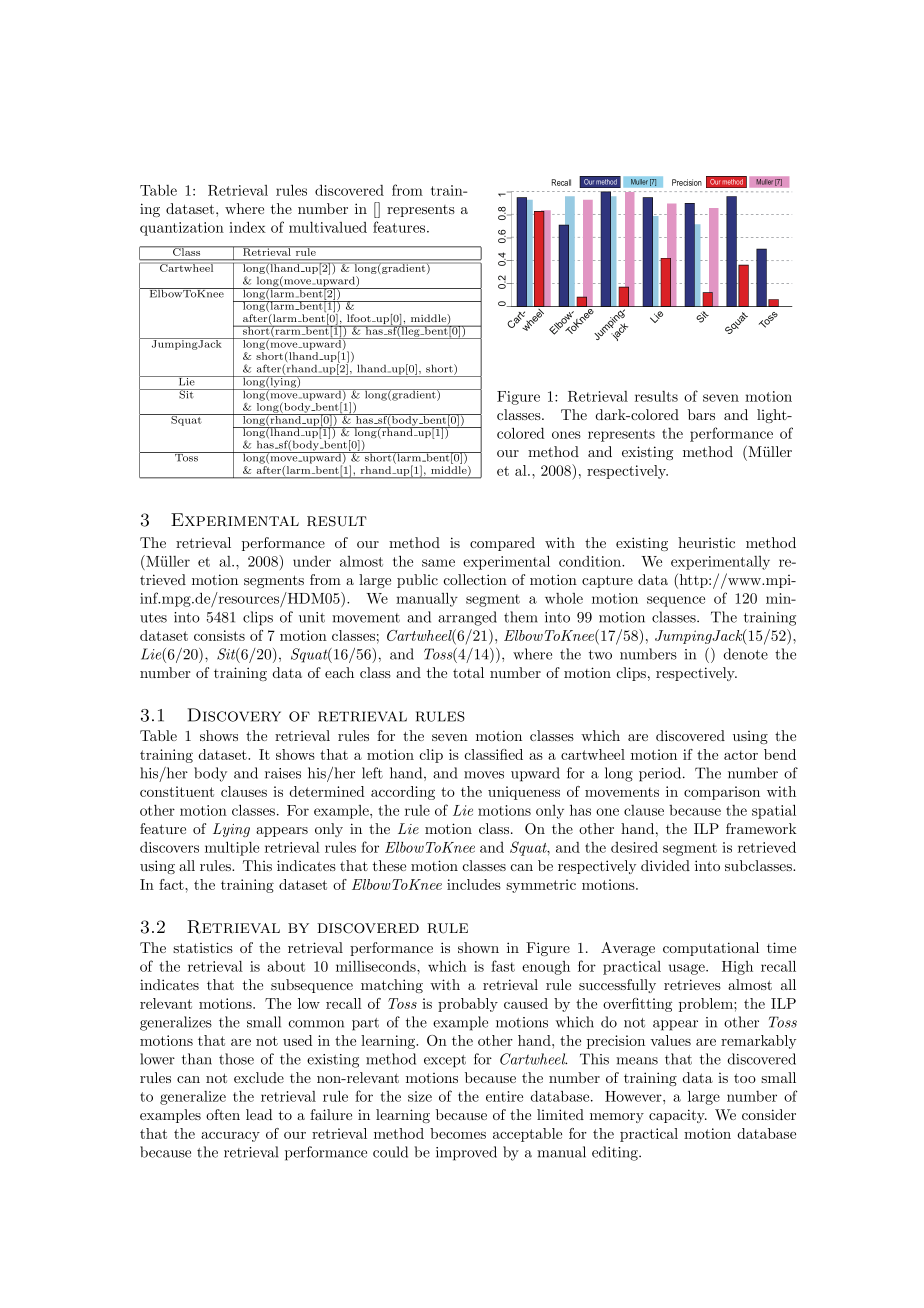 The height and width of the document is (1308, 924). Describe the element at coordinates (247, 227) in the document. I see `index` at that location.
